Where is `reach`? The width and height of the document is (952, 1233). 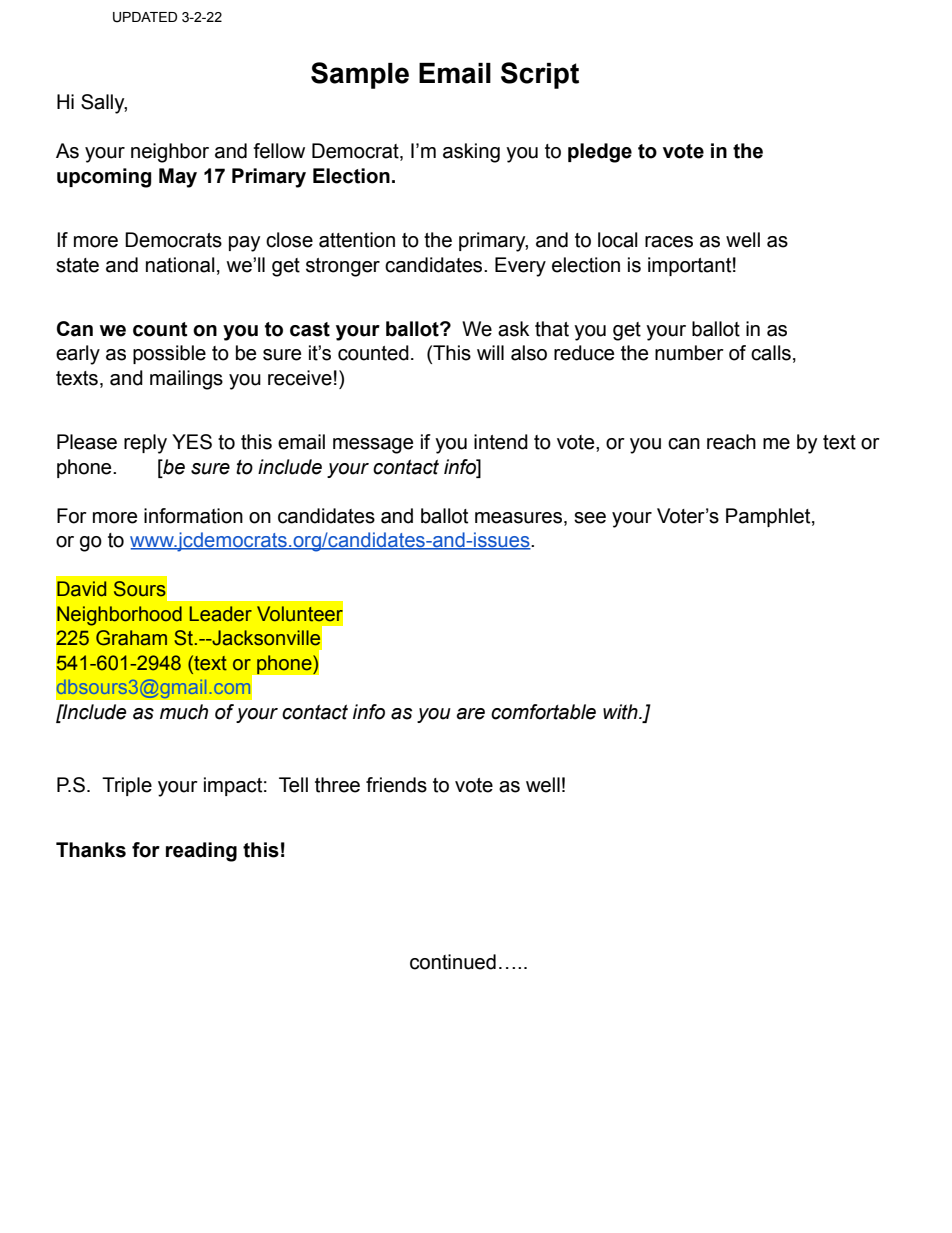
reach is located at coordinates (731, 442).
